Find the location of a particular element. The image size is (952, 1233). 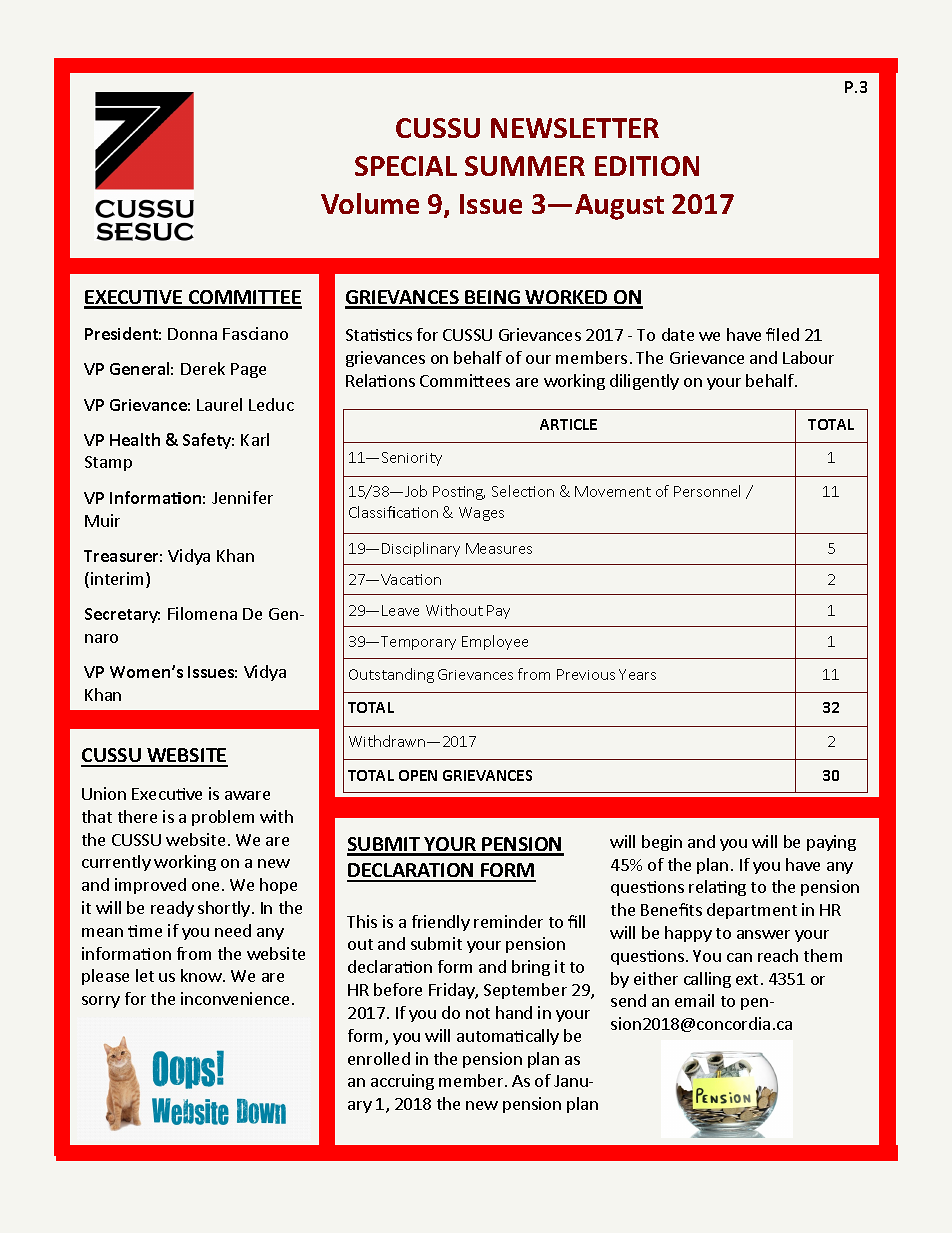

inconvenience is located at coordinates (235, 998).
